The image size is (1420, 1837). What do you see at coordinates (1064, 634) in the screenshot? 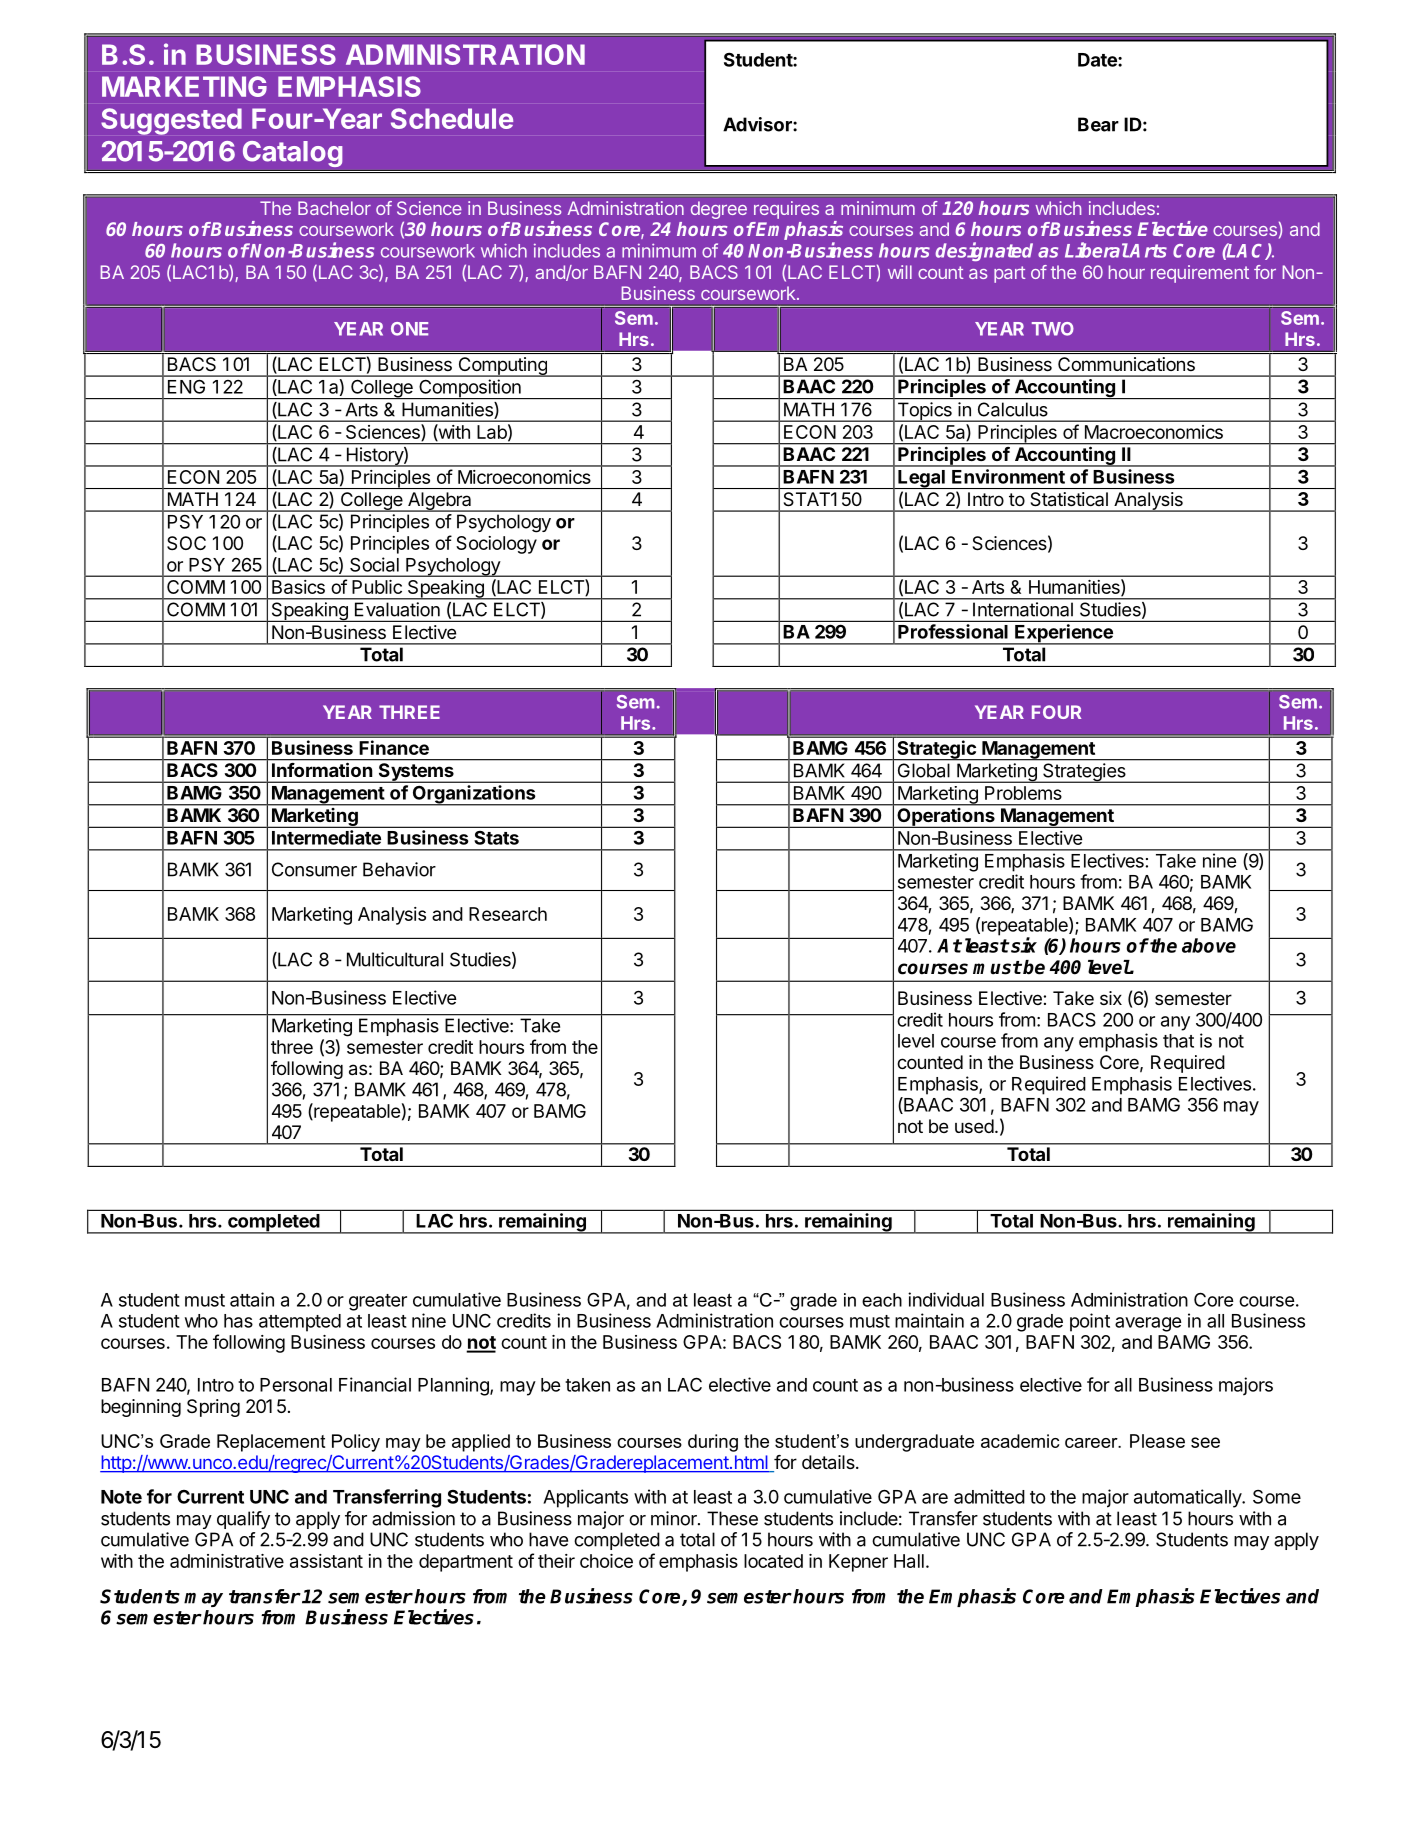
I see `Experience` at bounding box center [1064, 634].
